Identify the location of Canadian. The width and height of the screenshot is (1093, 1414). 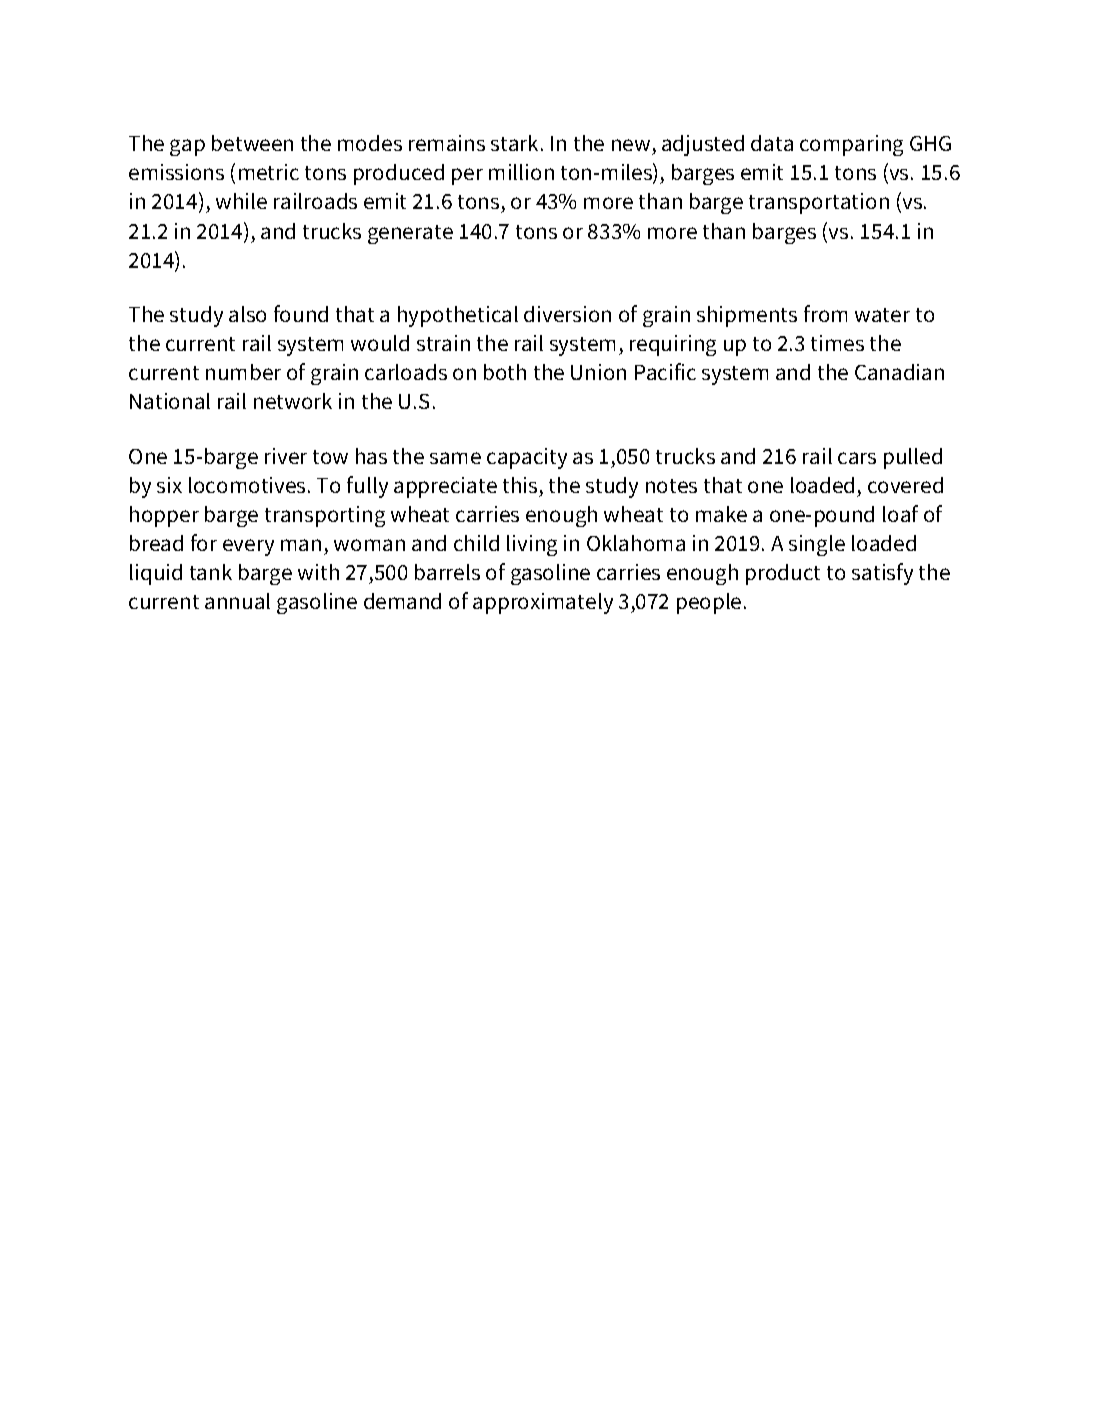
(899, 372).
